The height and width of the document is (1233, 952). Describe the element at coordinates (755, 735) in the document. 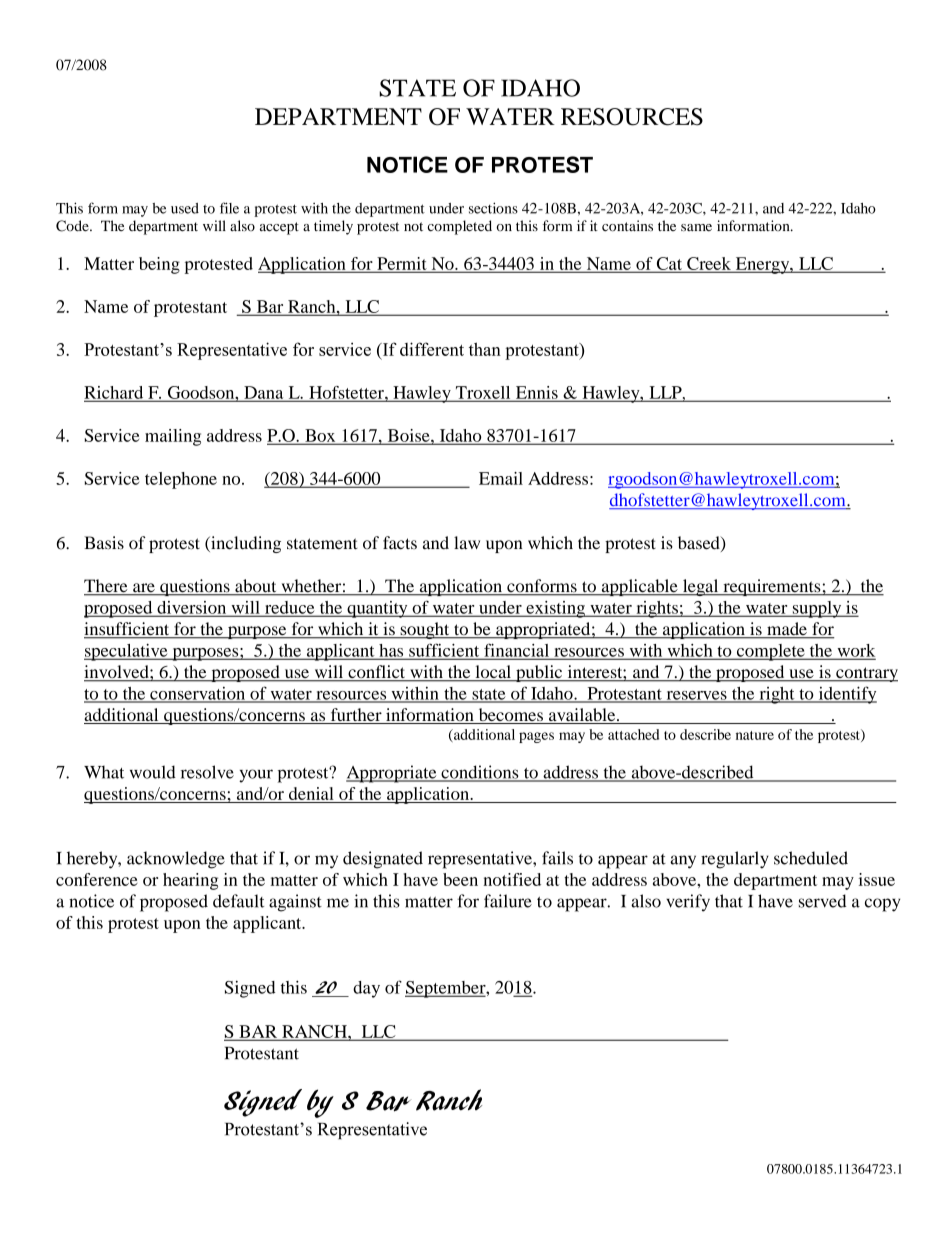

I see `nature` at that location.
